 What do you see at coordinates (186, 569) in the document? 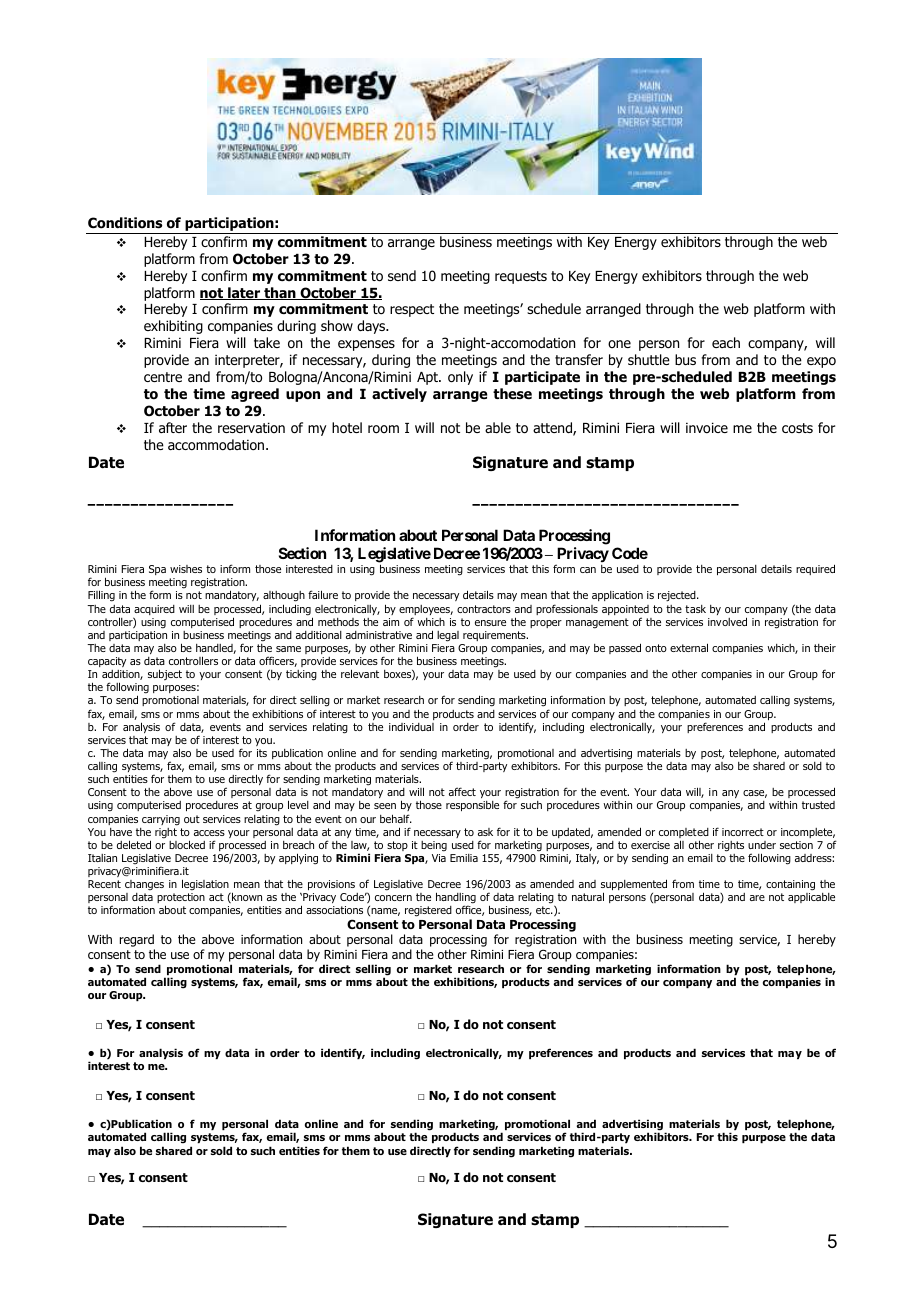
I see `wishes` at bounding box center [186, 569].
